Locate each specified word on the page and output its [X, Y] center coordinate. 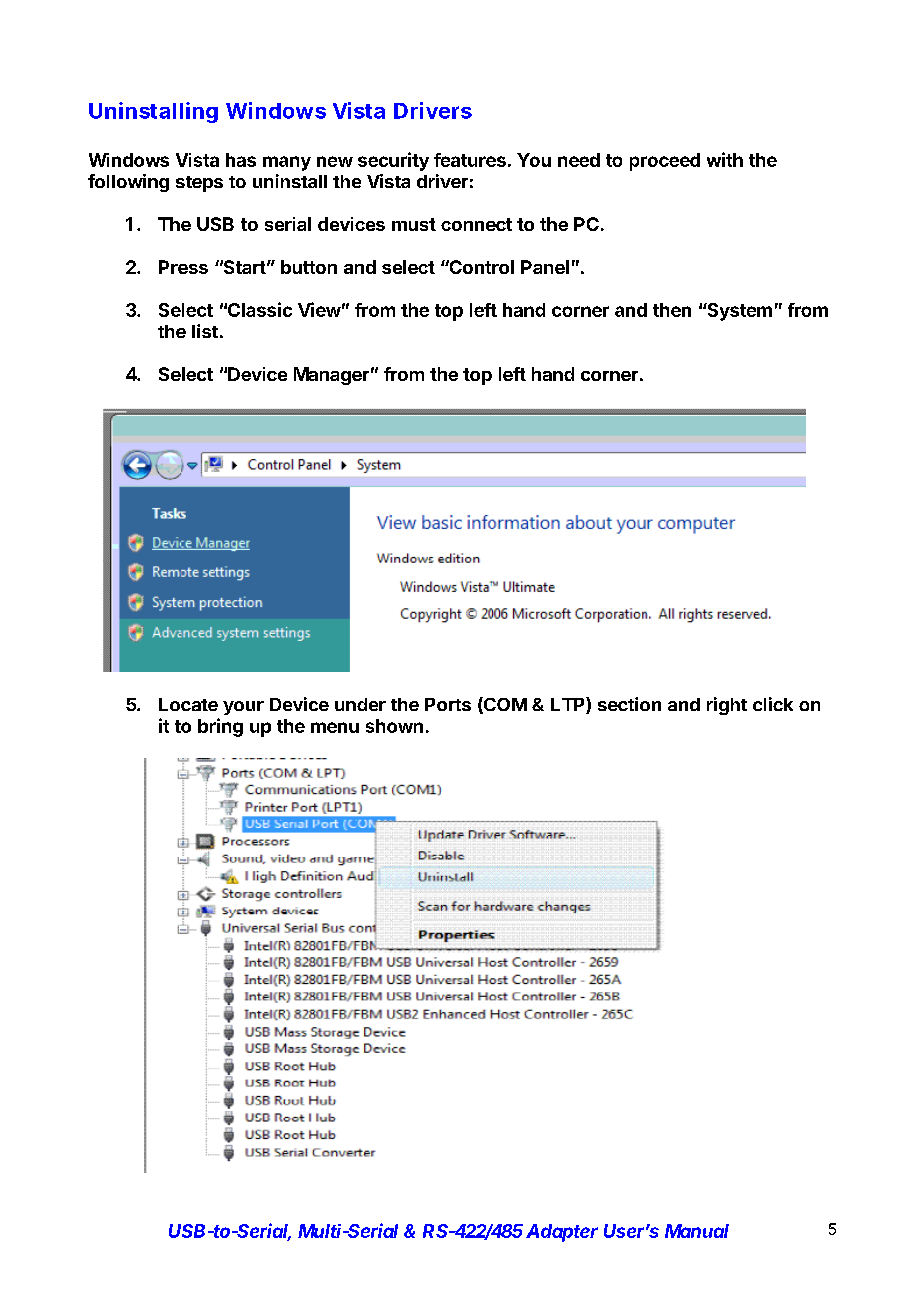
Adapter [562, 1233]
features [470, 160]
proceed [665, 162]
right [727, 706]
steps [199, 184]
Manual [697, 1231]
